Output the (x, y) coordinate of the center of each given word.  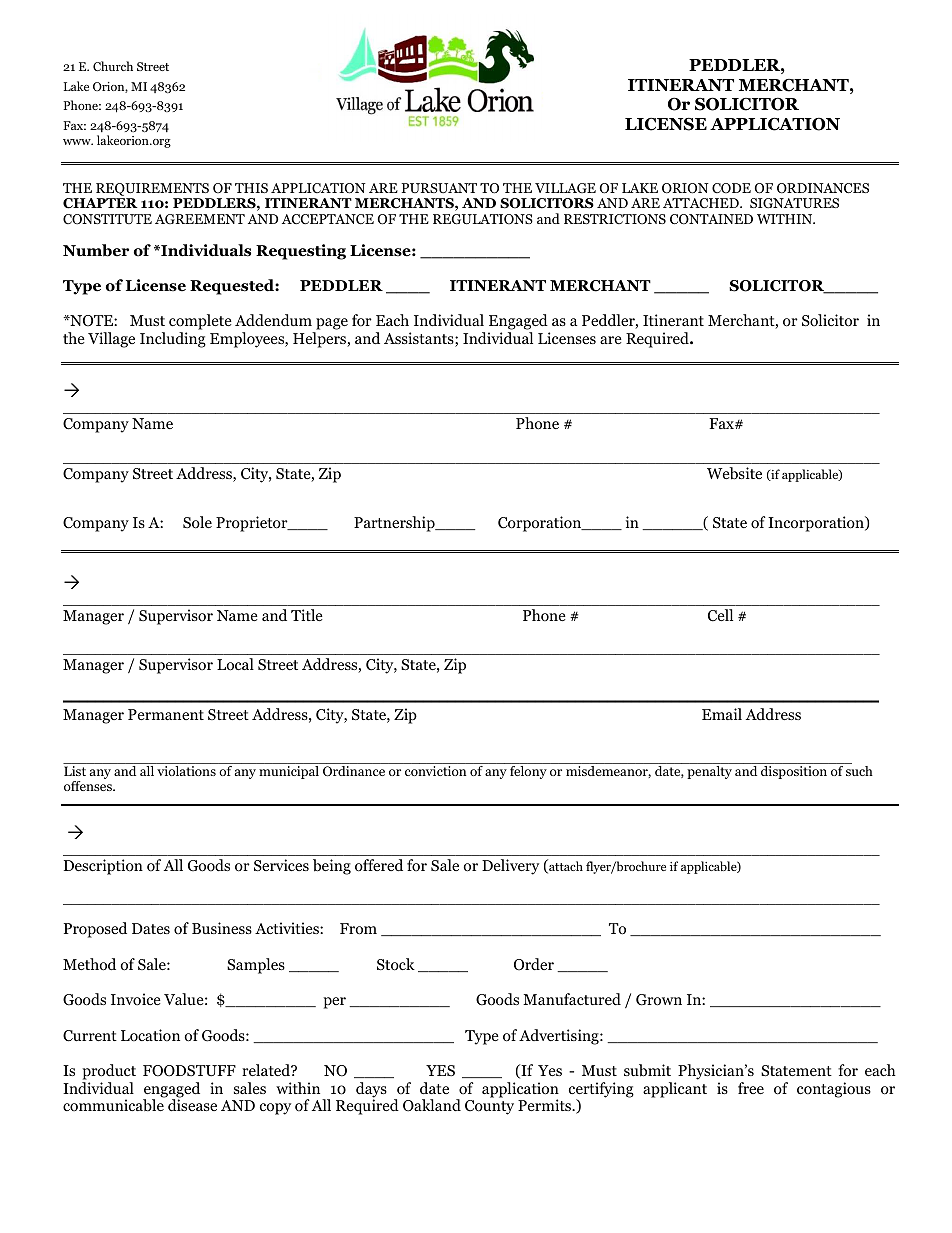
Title (307, 615)
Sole (197, 522)
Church (113, 66)
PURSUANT (439, 188)
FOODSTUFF (189, 1071)
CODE (731, 188)
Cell (720, 615)
